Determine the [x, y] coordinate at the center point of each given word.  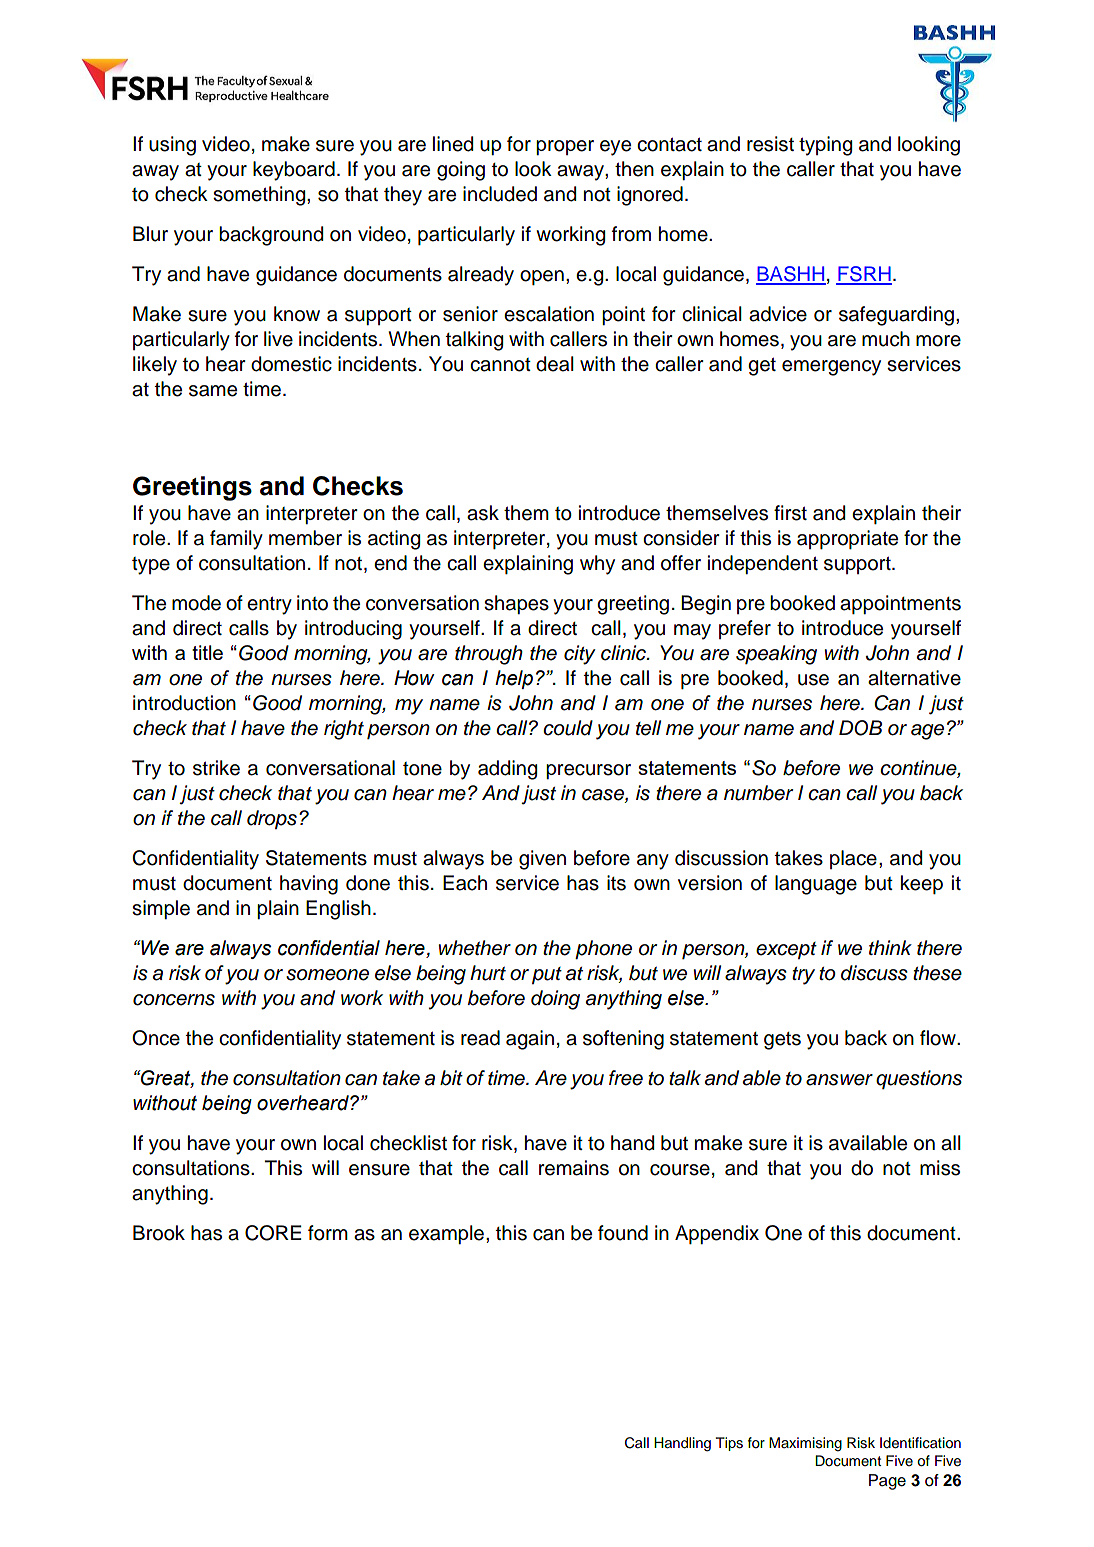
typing [825, 146]
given [542, 860]
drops [272, 819]
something [260, 196]
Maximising [805, 1444]
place [853, 859]
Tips [729, 1444]
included [500, 194]
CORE [273, 1233]
